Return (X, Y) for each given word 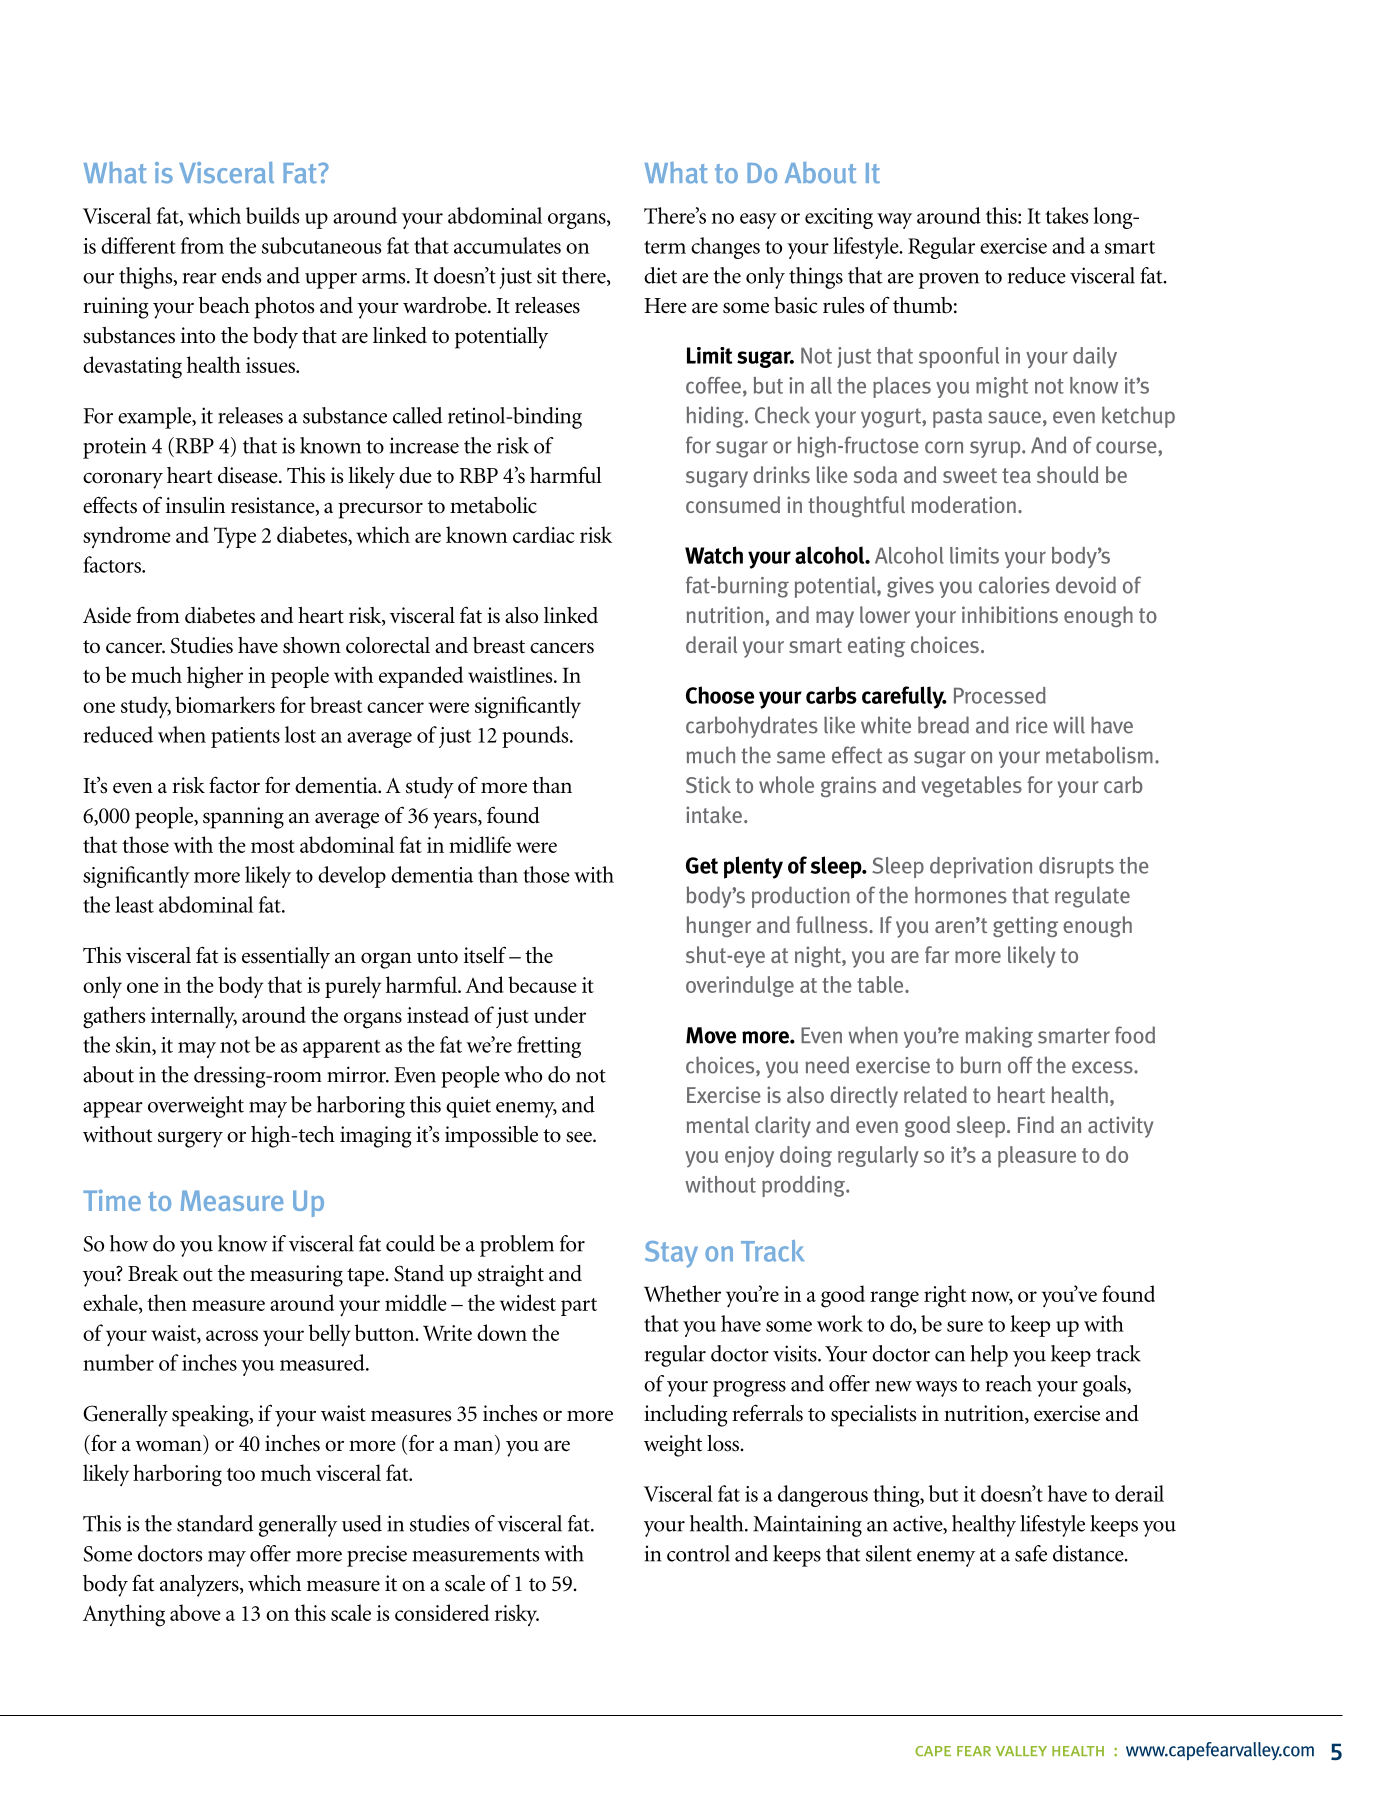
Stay (671, 1254)
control (698, 1553)
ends (241, 275)
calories (1014, 585)
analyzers (200, 1586)
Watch (714, 555)
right (945, 1296)
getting (1025, 926)
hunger (719, 926)
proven (949, 281)
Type (235, 538)
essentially (286, 958)
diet (660, 275)
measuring (296, 1276)
